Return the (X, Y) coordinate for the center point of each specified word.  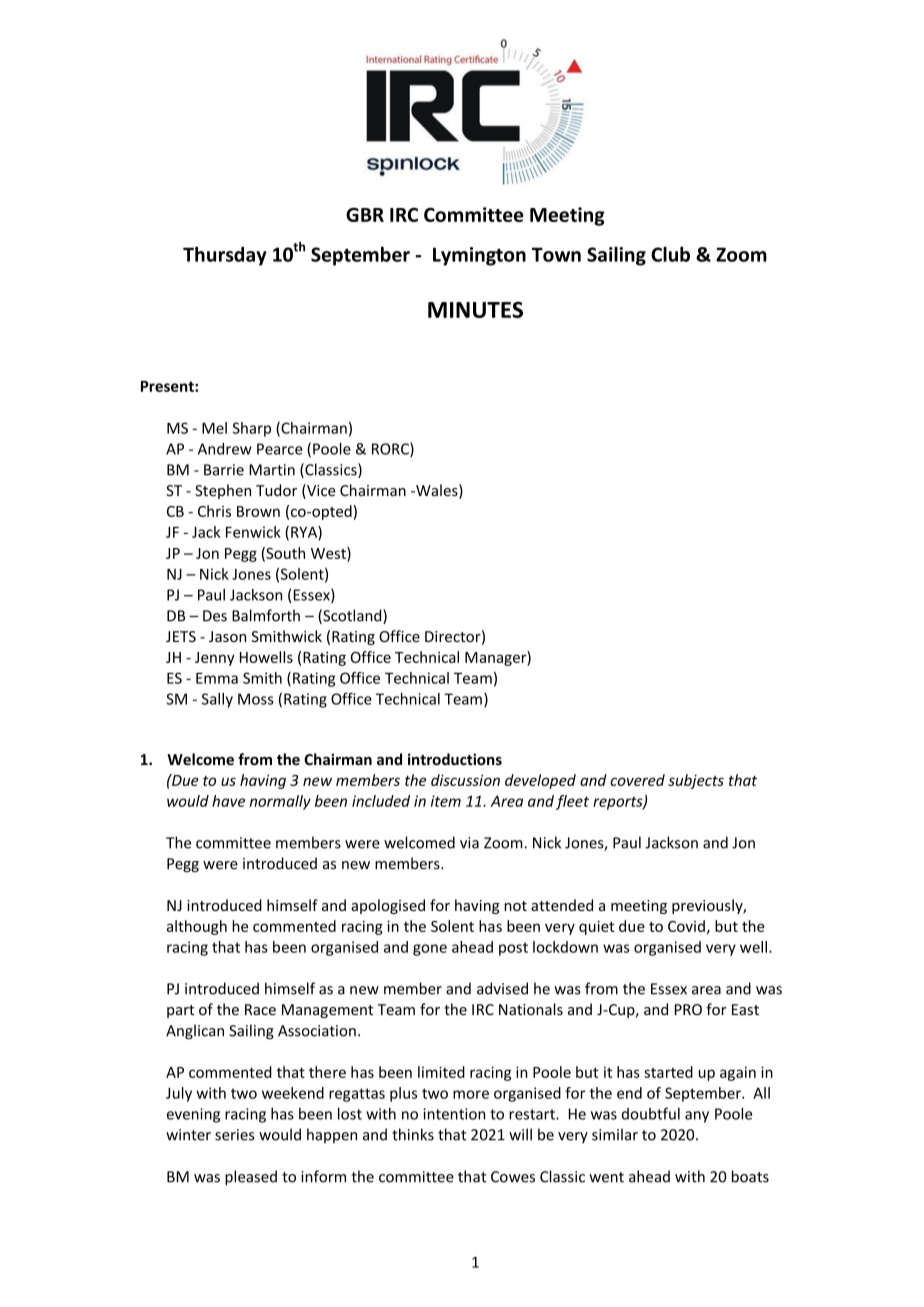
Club (670, 254)
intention (454, 1114)
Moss (256, 699)
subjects (696, 781)
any (697, 1117)
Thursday (225, 256)
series (234, 1135)
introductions (455, 759)
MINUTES (475, 309)
